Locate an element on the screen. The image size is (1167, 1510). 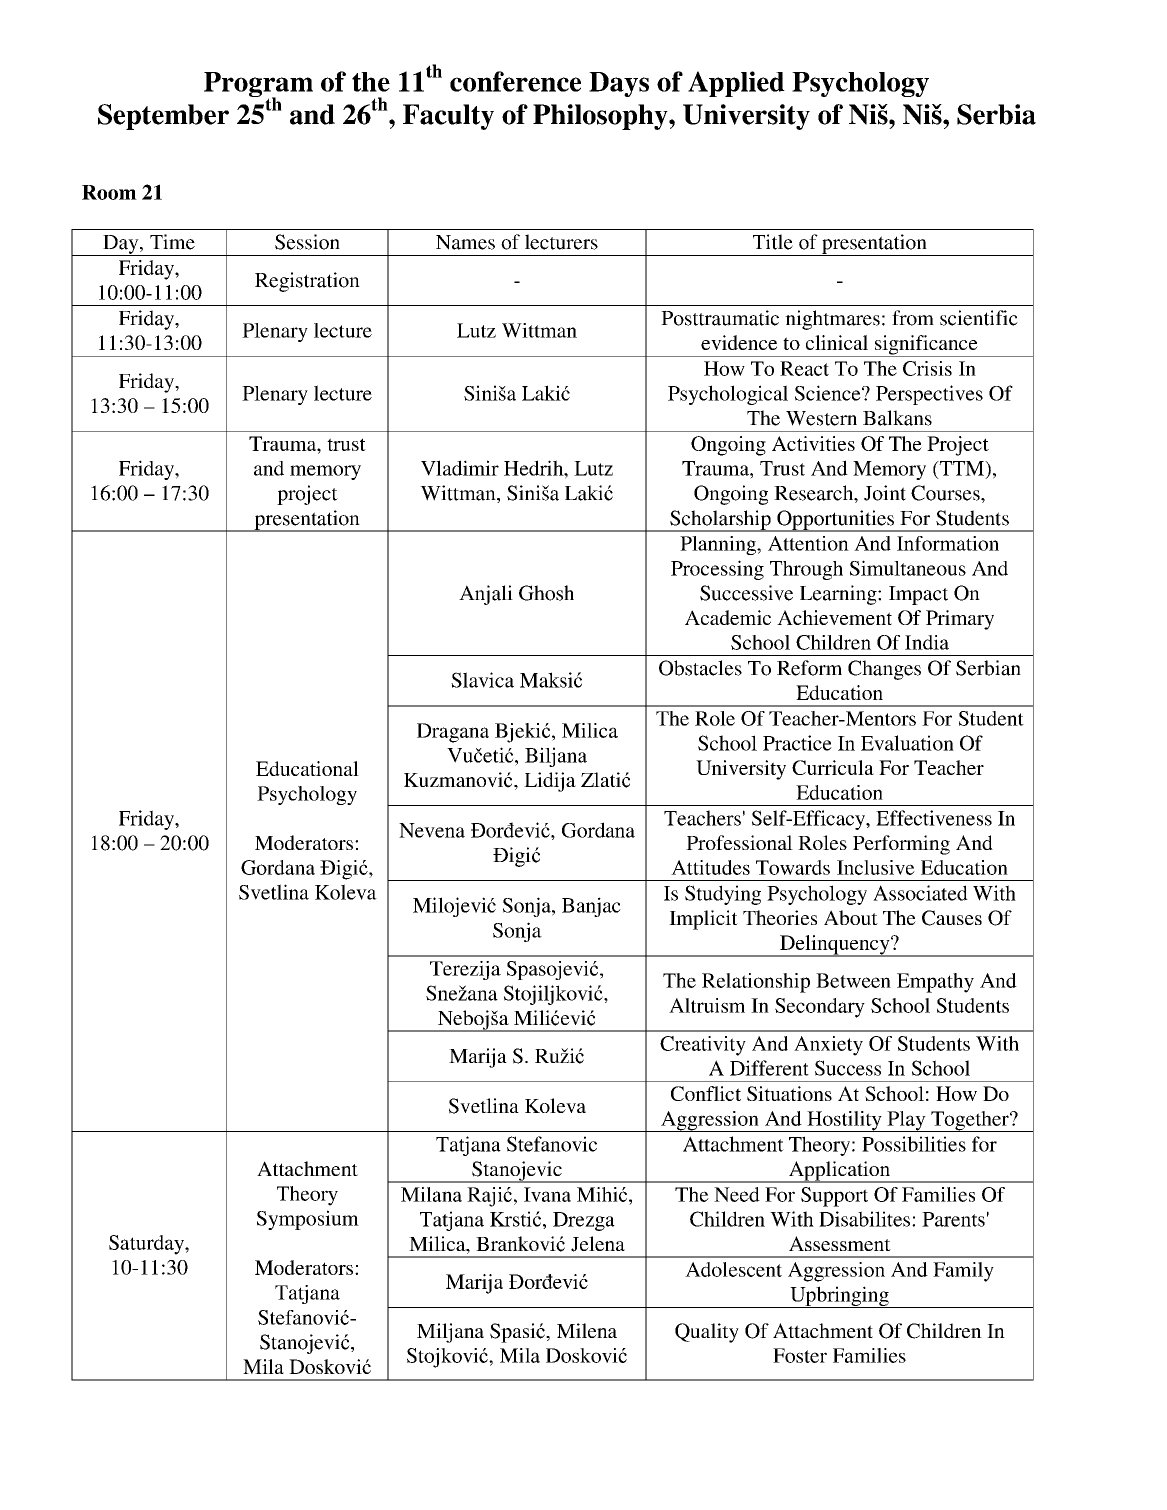
Ivana is located at coordinates (547, 1194).
